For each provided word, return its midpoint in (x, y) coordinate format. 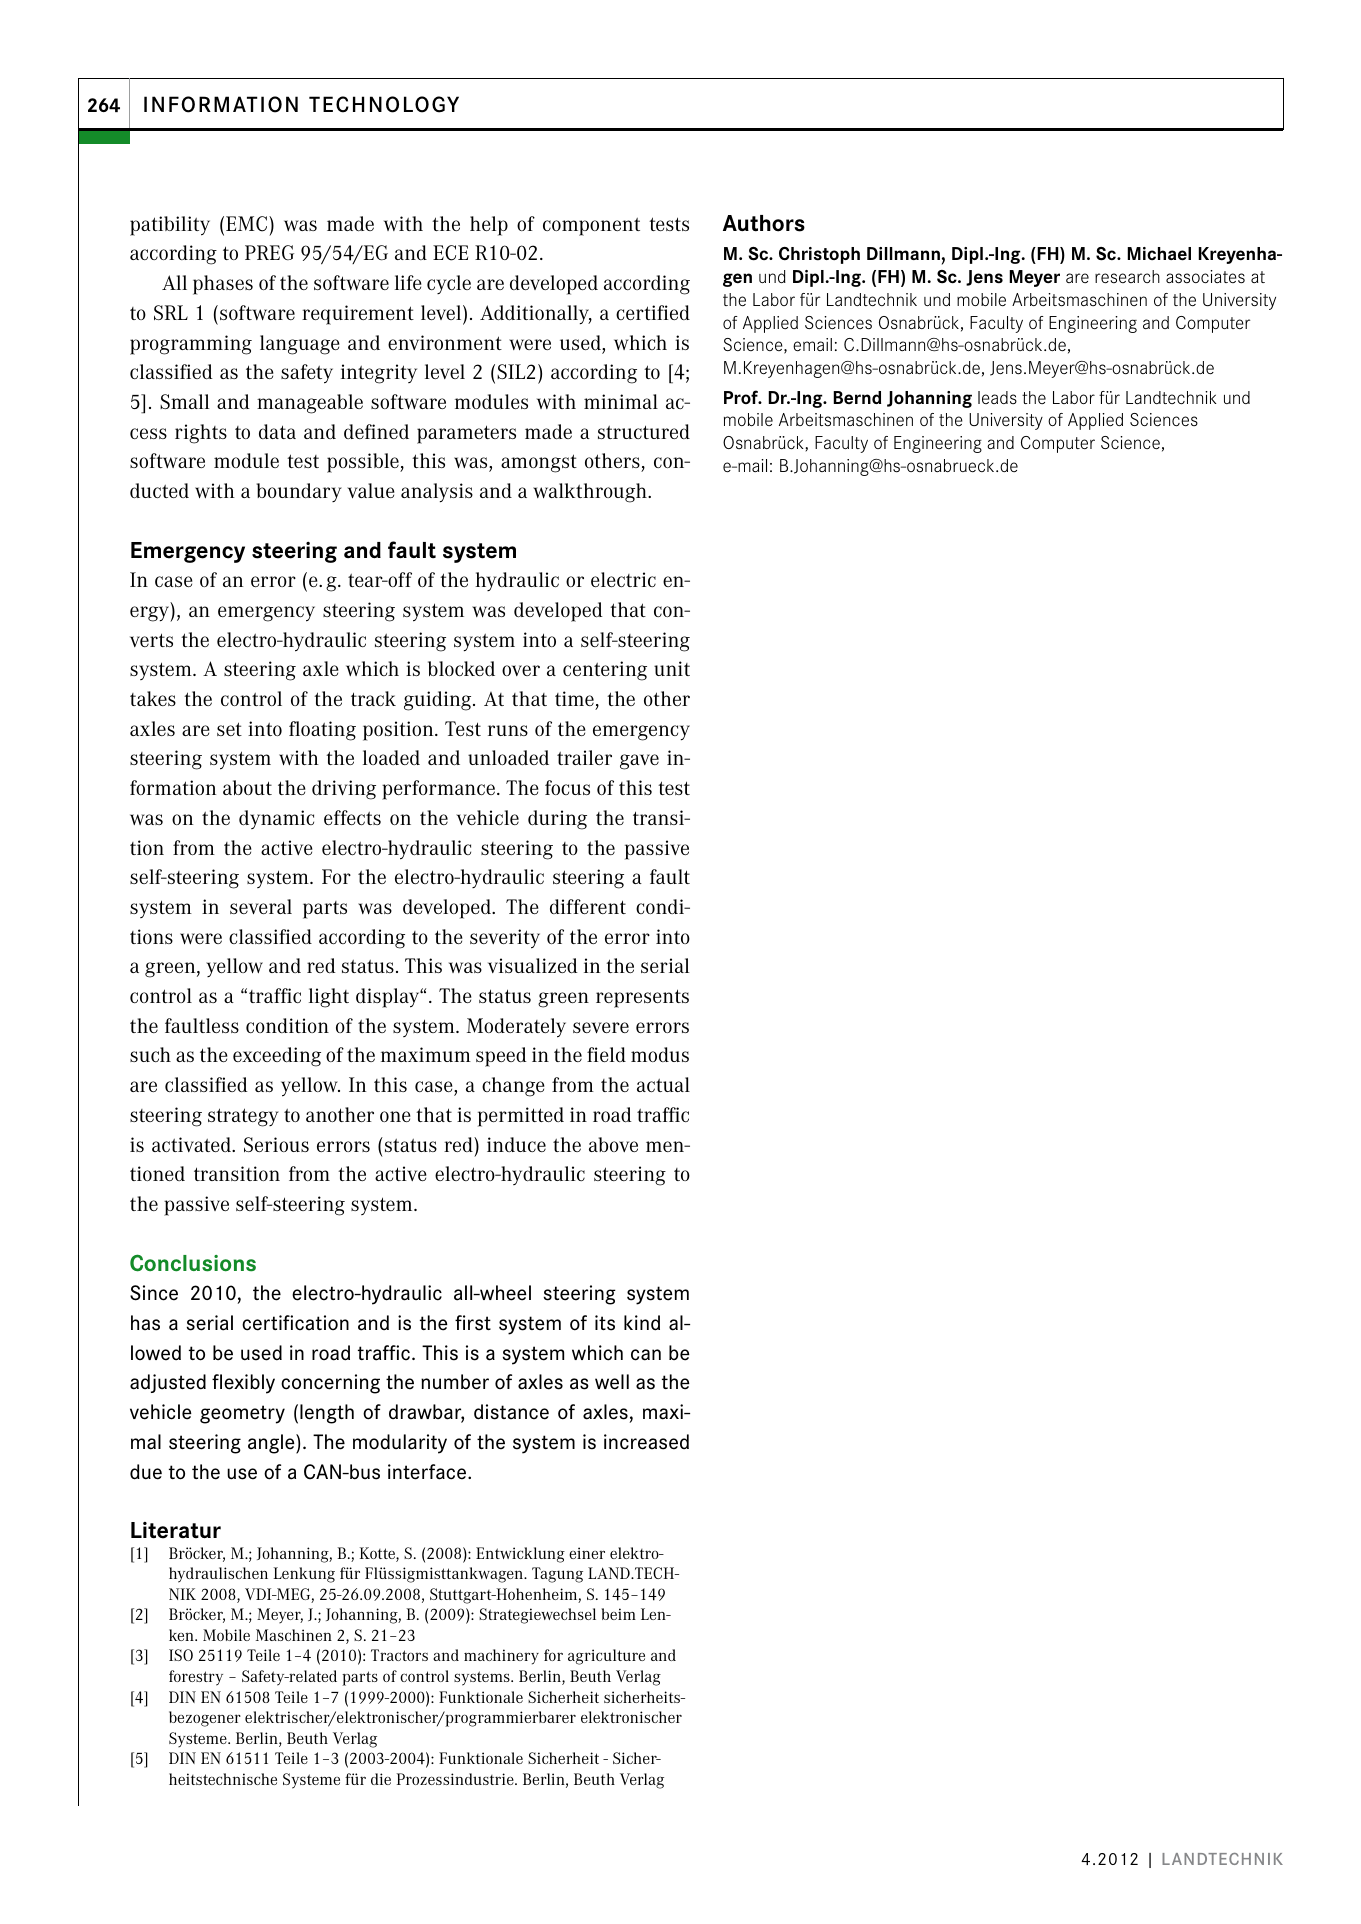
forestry (196, 1678)
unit (672, 668)
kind (642, 1323)
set (229, 729)
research (1127, 277)
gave (639, 762)
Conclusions (193, 1263)
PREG (269, 252)
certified (653, 312)
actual (663, 1084)
